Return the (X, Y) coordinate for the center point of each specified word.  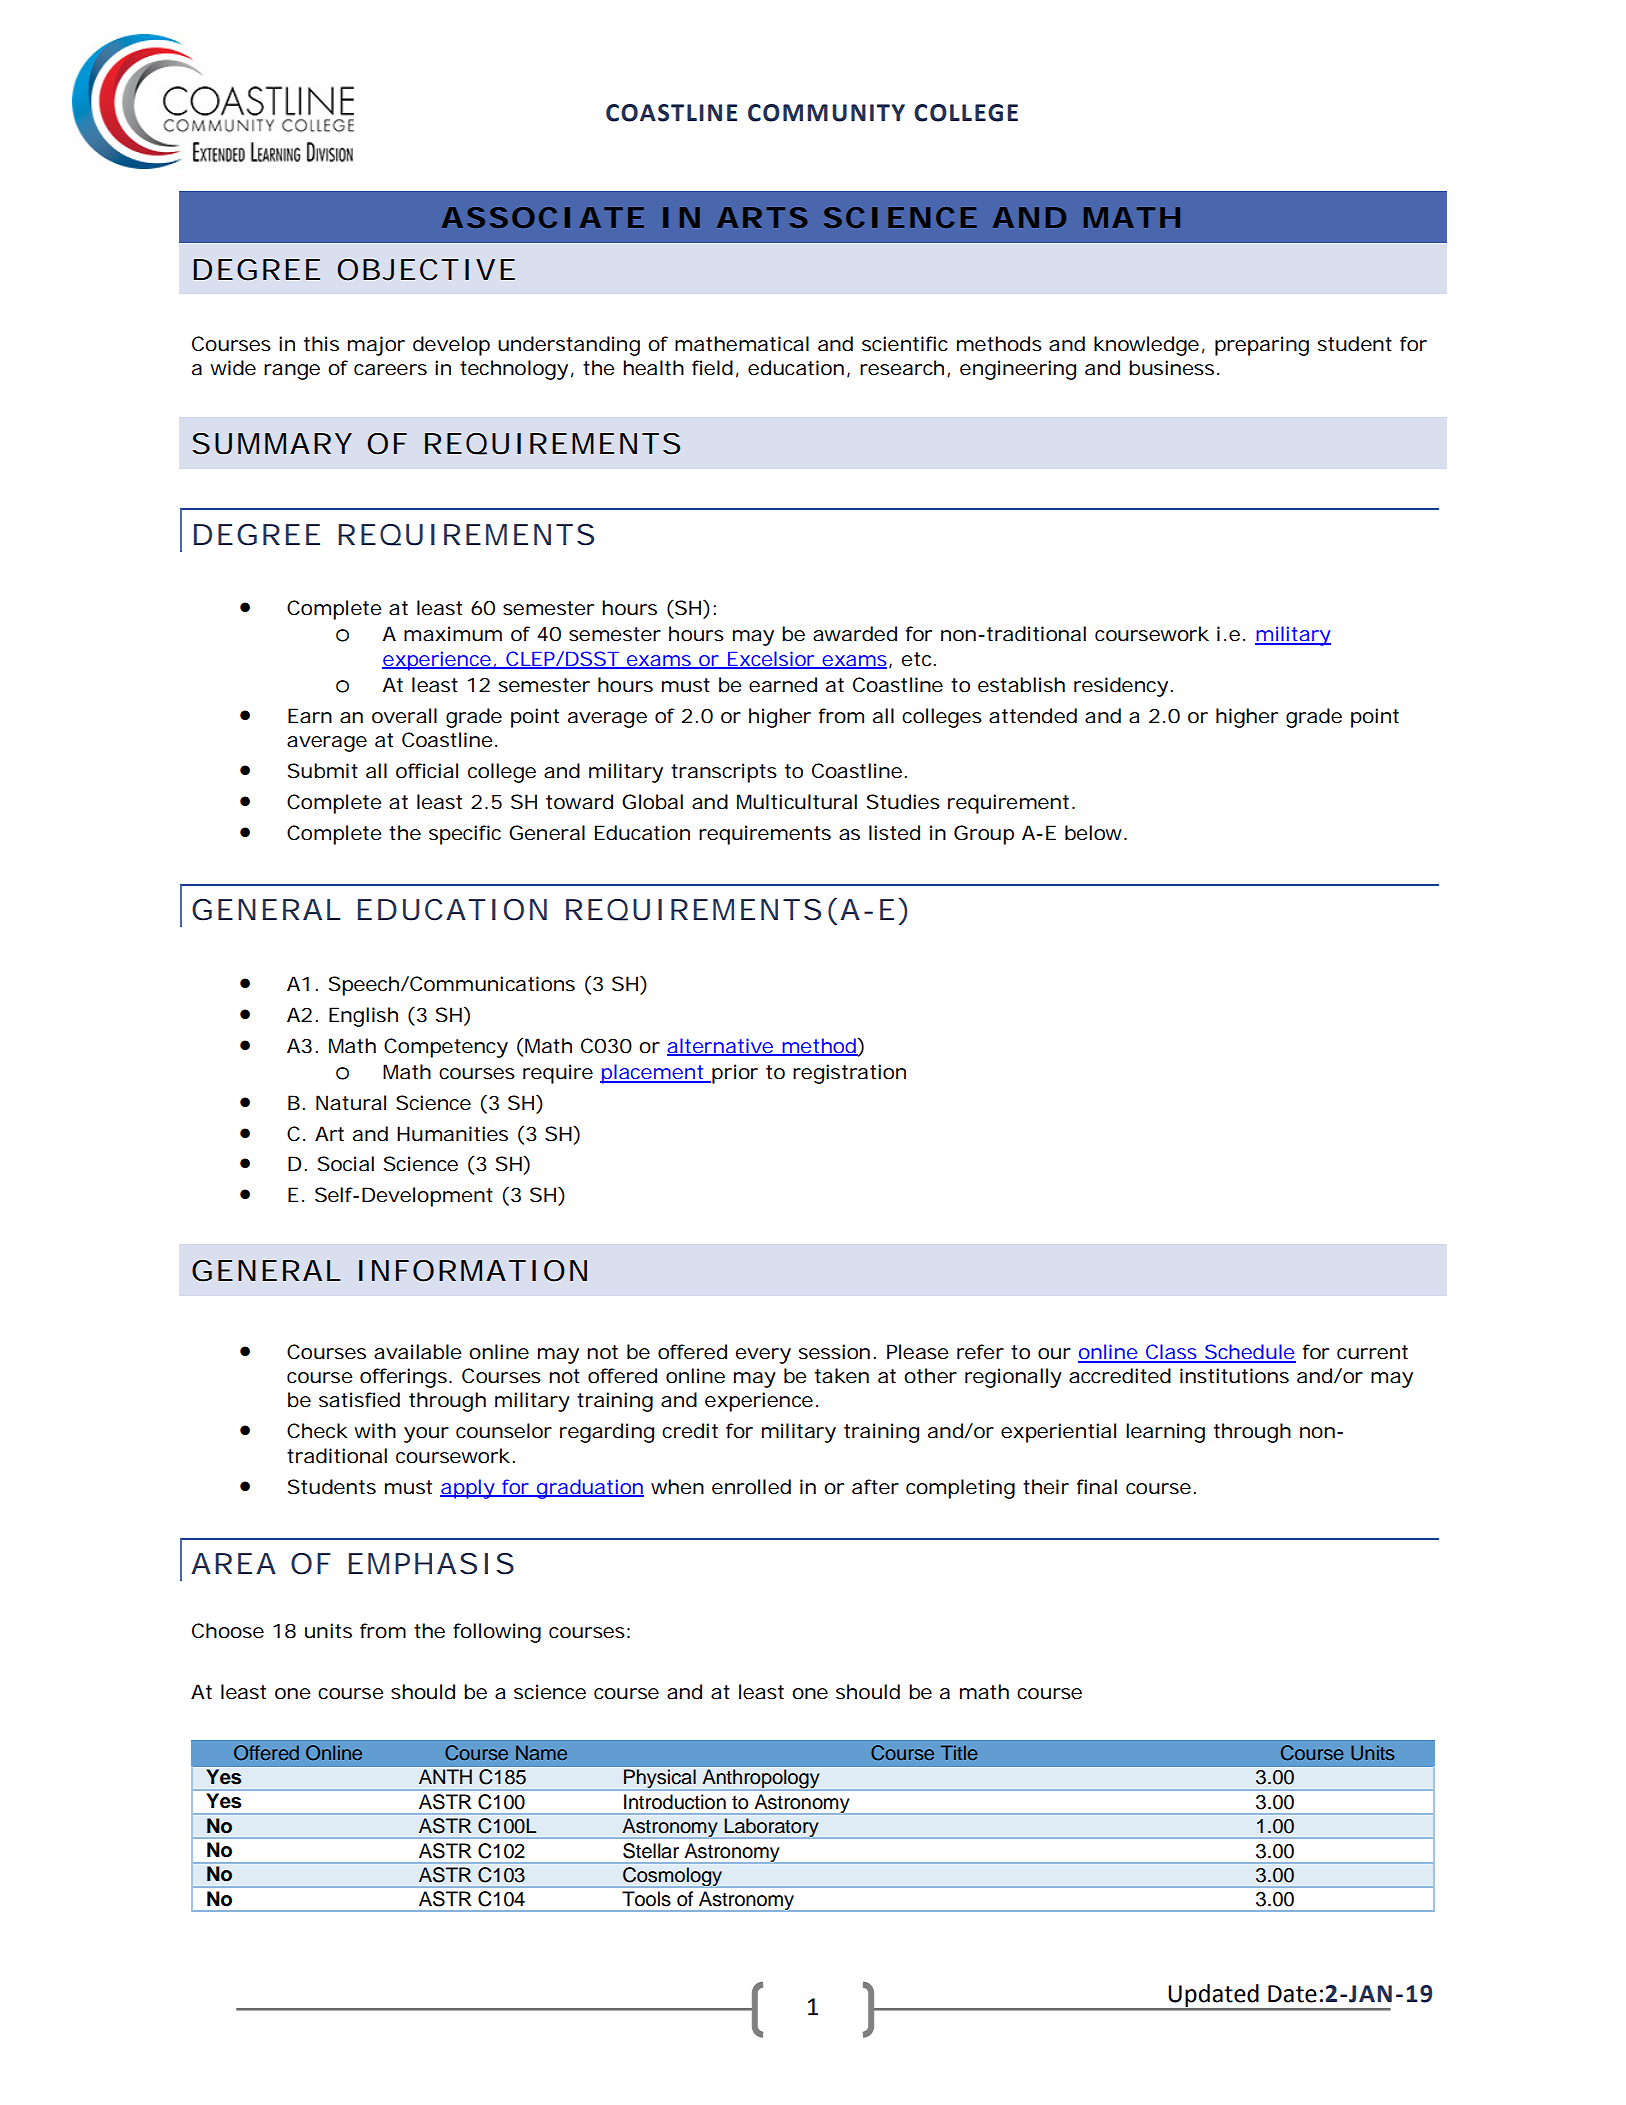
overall (404, 716)
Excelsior (771, 659)
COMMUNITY (826, 113)
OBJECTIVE (426, 270)
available (417, 1352)
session (834, 1352)
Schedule (1249, 1353)
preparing (1262, 346)
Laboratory (771, 1828)
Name (541, 1752)
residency (1121, 687)
